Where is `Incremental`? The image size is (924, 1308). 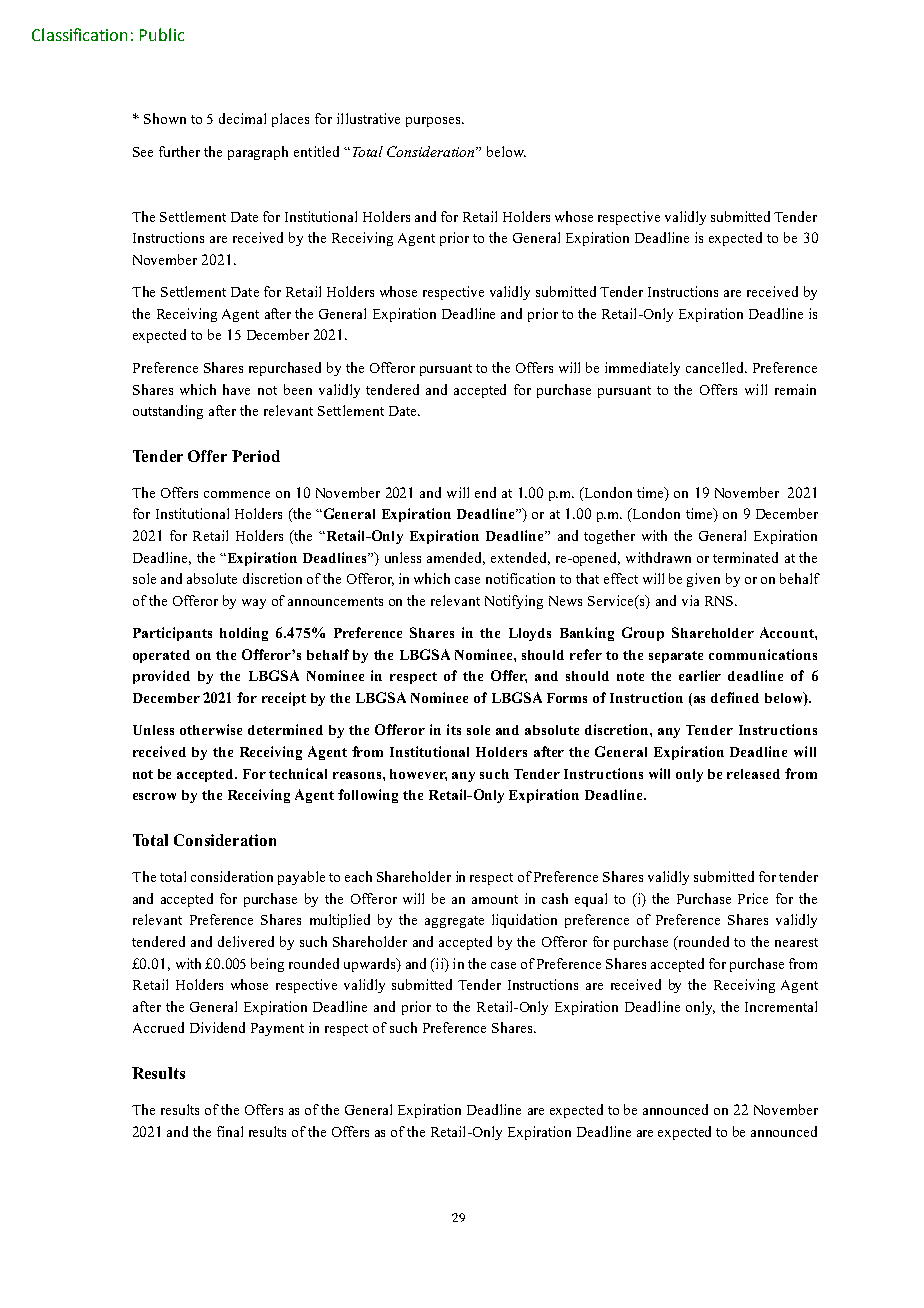
Incremental is located at coordinates (781, 1006).
